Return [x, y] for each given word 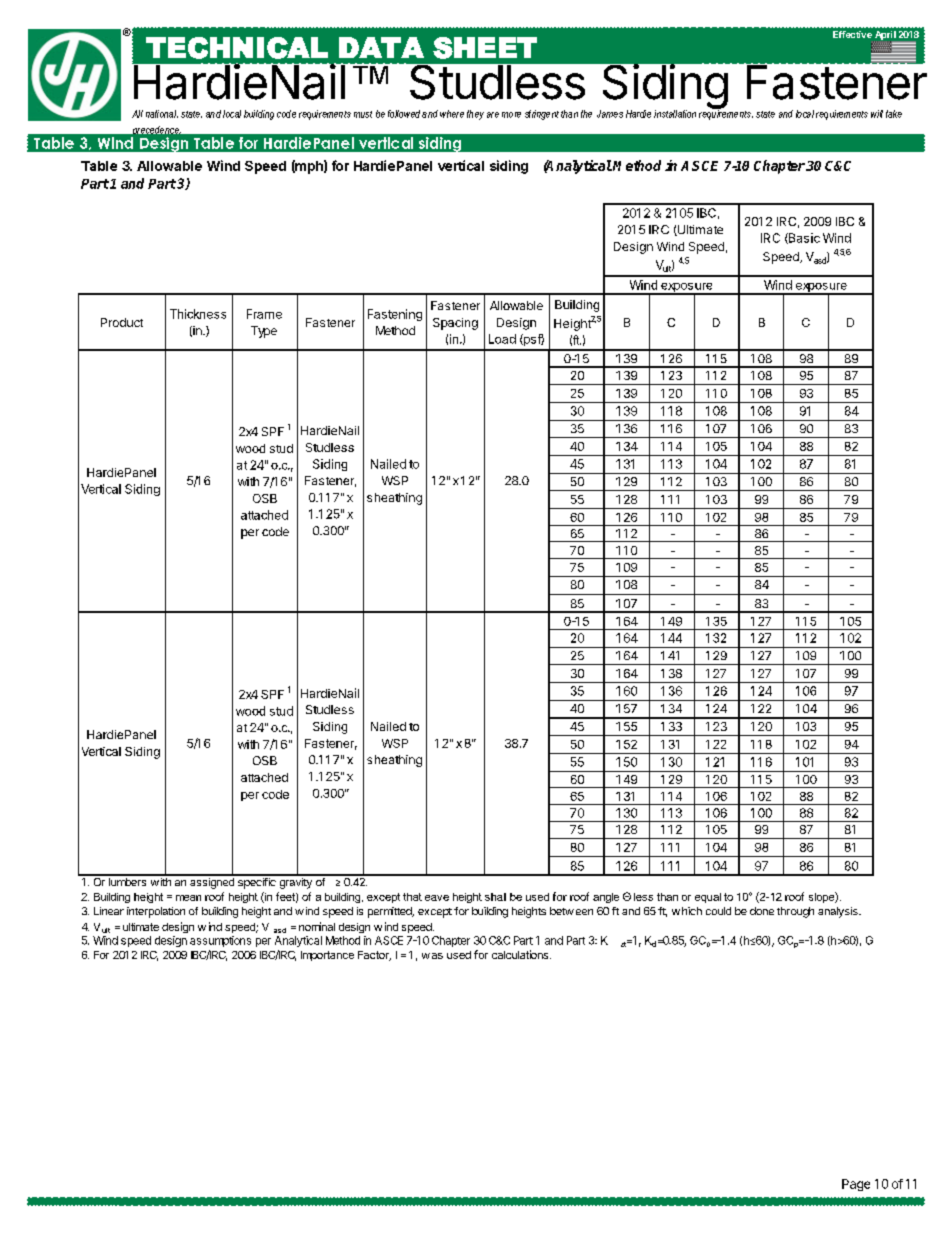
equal [708, 898]
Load [502, 339]
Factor [374, 956]
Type [264, 332]
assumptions [220, 941]
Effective [852, 34]
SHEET [485, 48]
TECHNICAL [237, 48]
